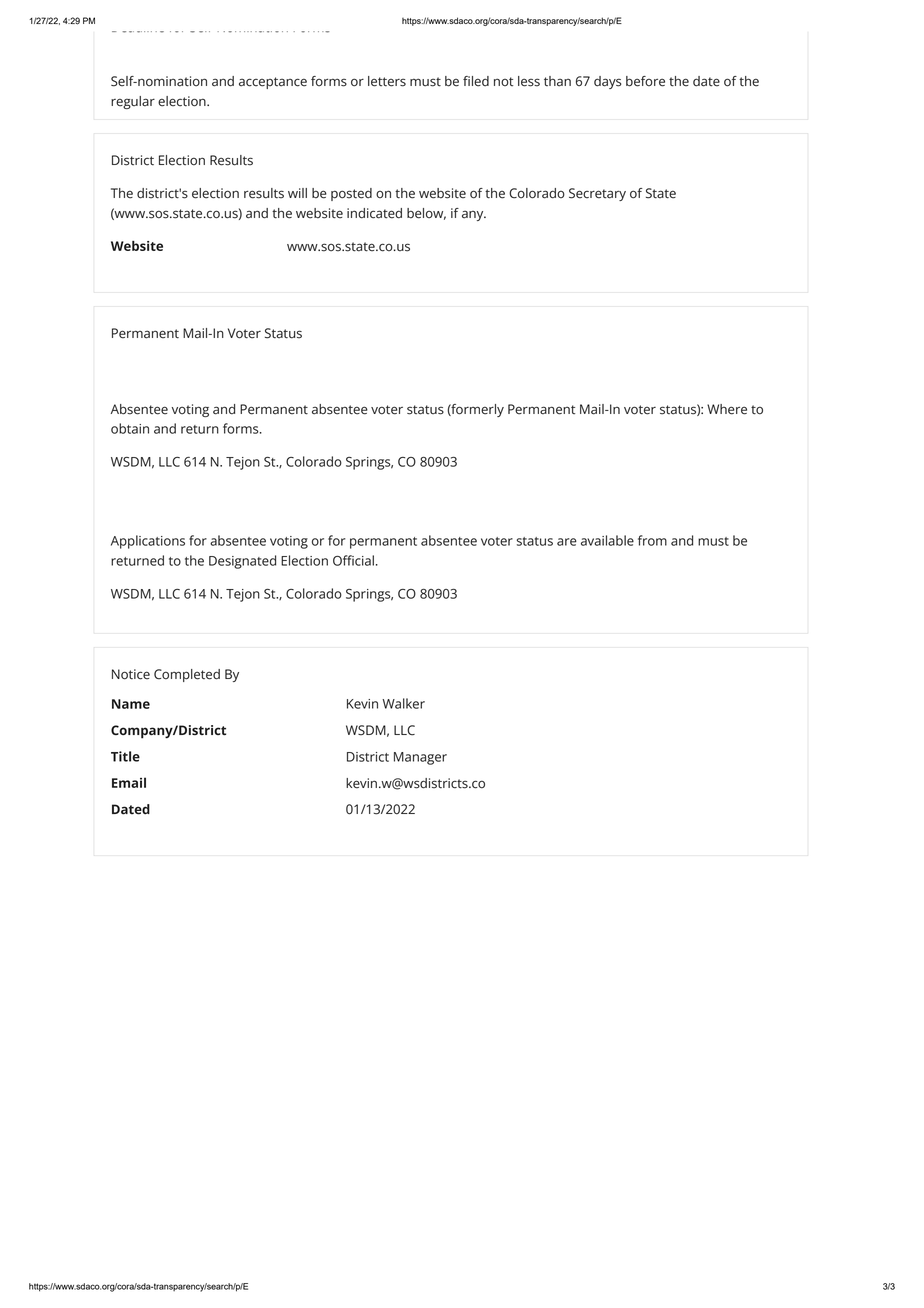  I want to click on Where, so click(727, 409).
